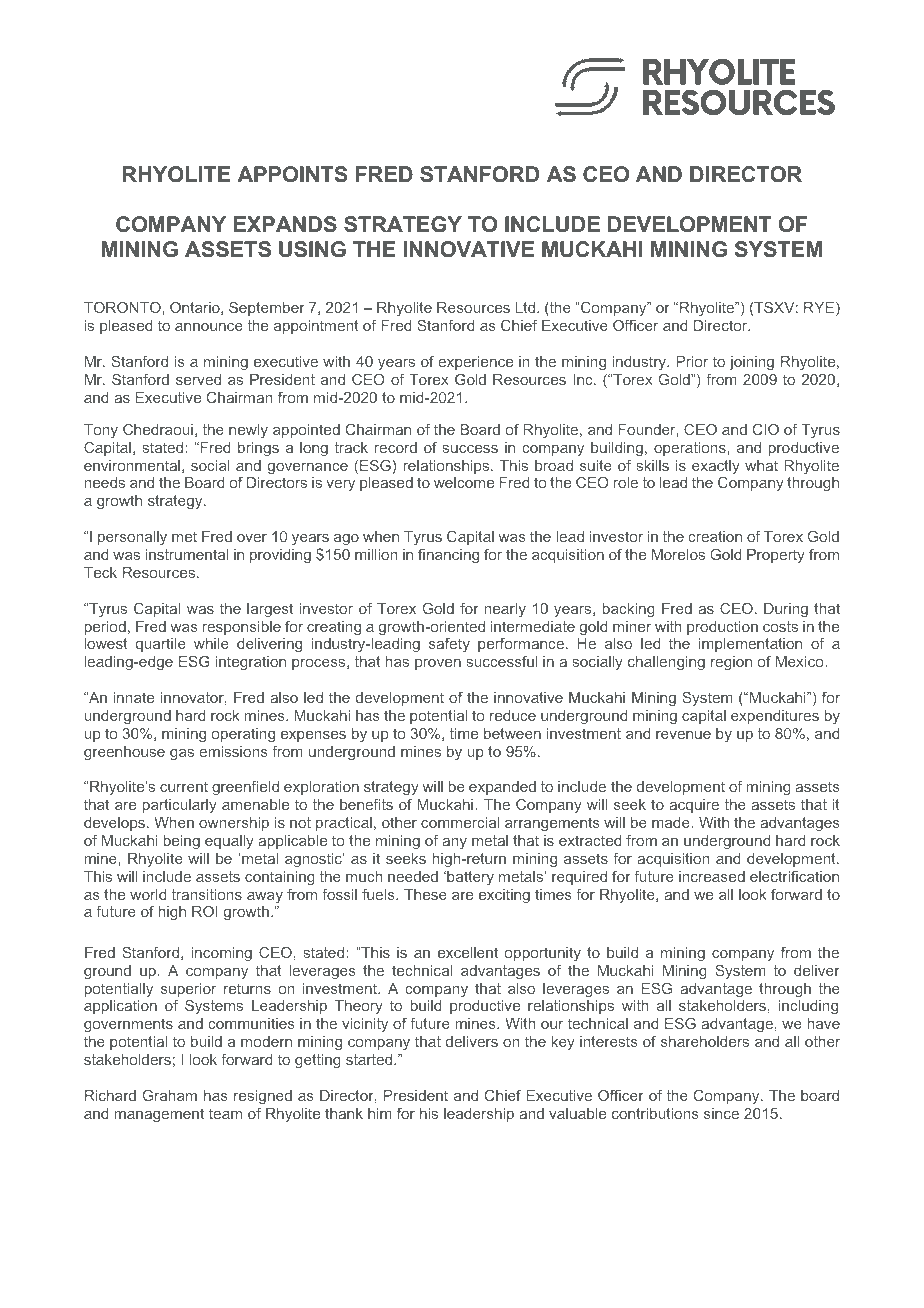 The image size is (924, 1308). I want to click on RYE, so click(820, 309).
